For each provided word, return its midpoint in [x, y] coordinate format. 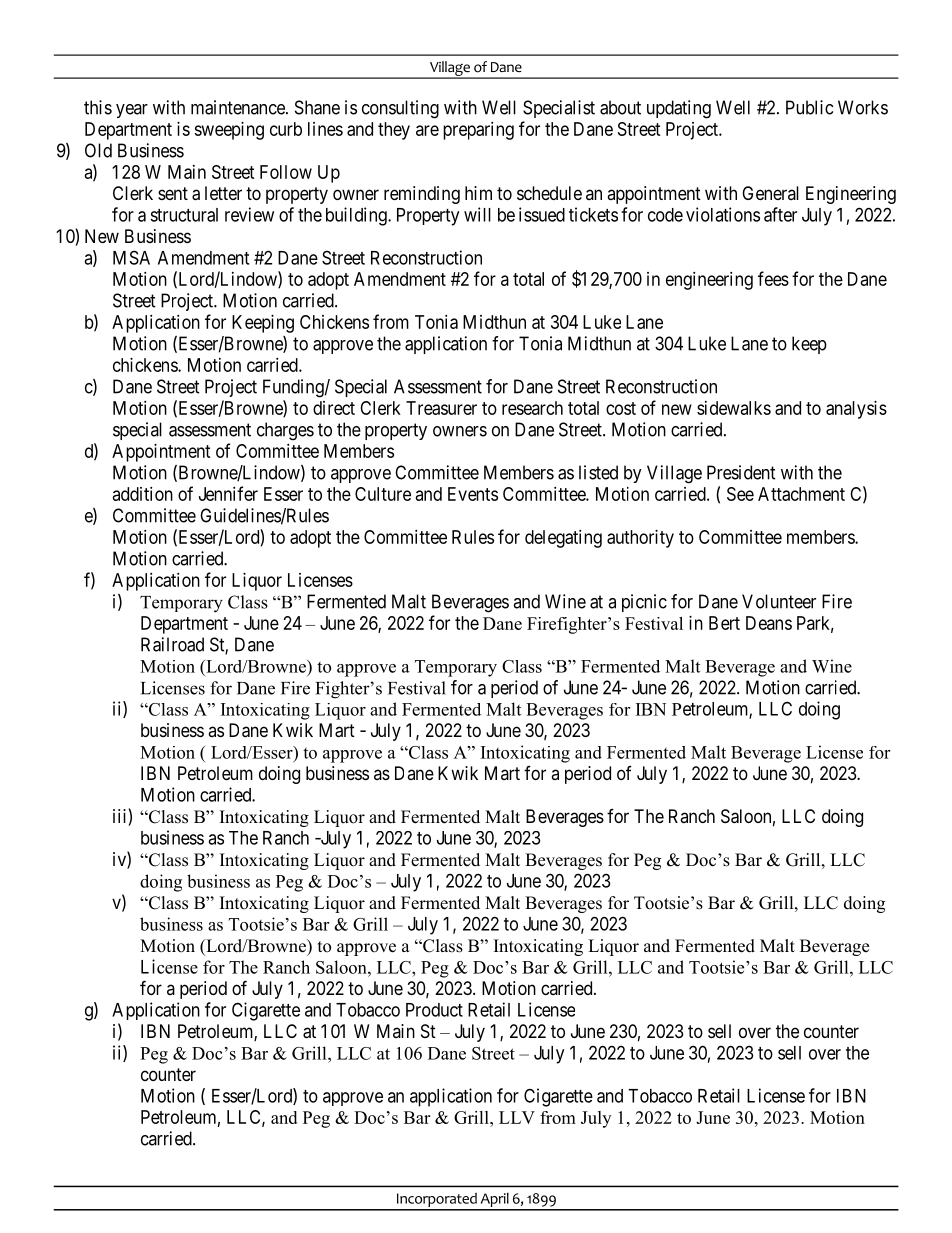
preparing [478, 131]
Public [809, 107]
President [741, 472]
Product [434, 1010]
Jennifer [228, 493]
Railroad [172, 644]
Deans [769, 623]
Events [473, 494]
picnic [644, 603]
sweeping [229, 131]
